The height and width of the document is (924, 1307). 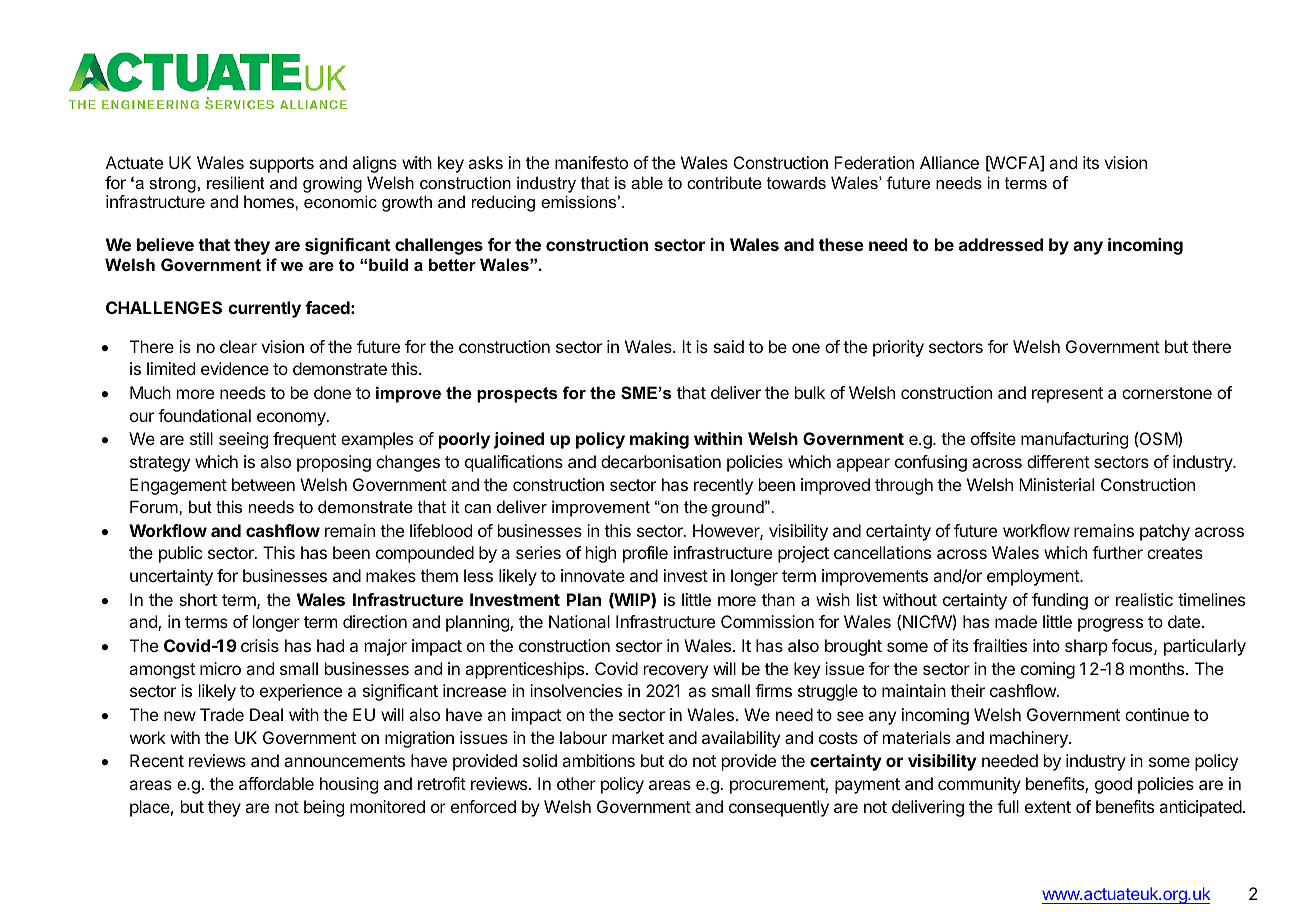 I want to click on contribute, so click(x=724, y=182).
